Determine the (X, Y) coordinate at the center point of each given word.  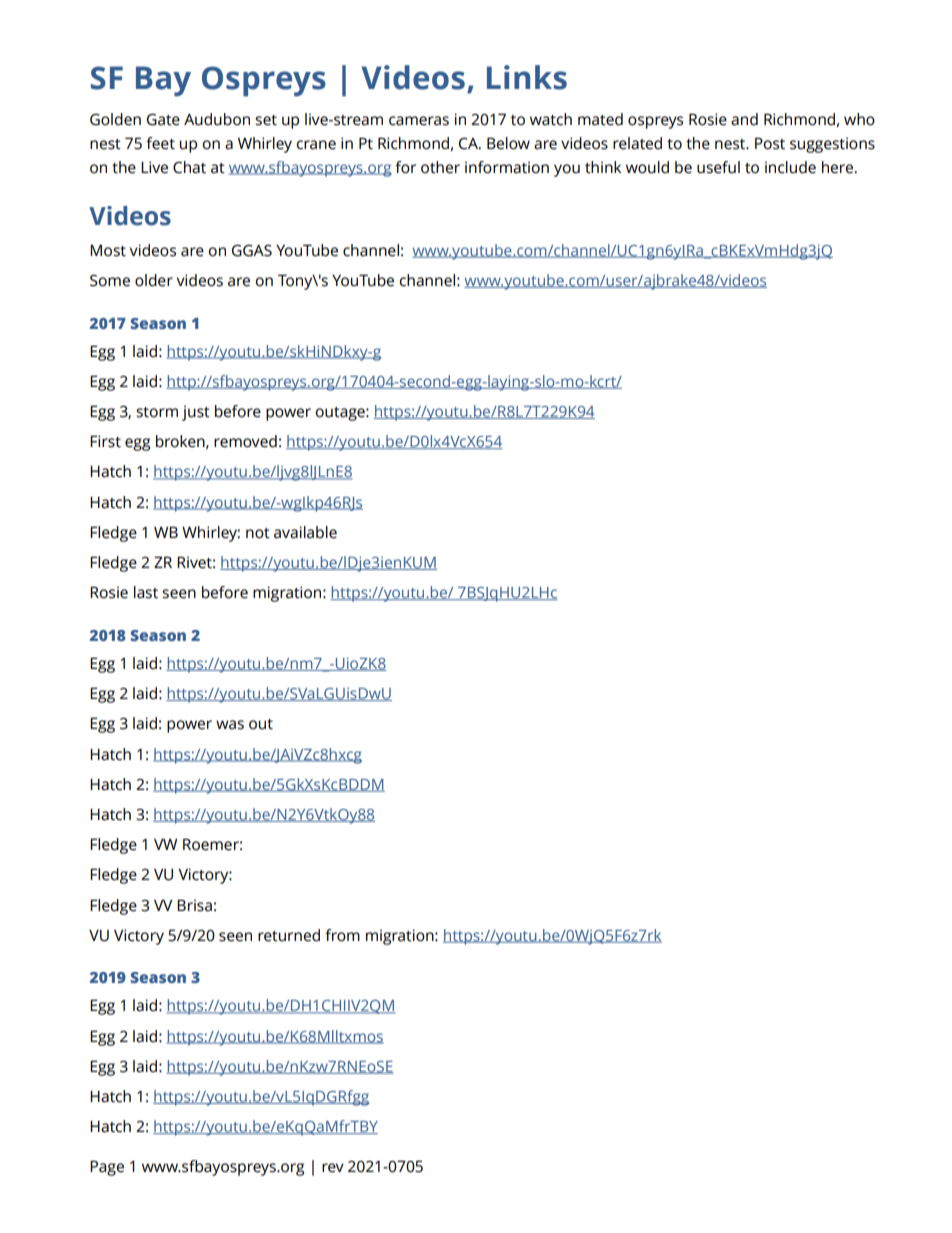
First (105, 441)
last (146, 592)
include (790, 167)
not (258, 533)
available (305, 532)
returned (289, 935)
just (196, 413)
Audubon (217, 119)
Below (508, 143)
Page (107, 1168)
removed (245, 441)
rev (333, 1168)
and (744, 119)
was (230, 725)
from (342, 935)
